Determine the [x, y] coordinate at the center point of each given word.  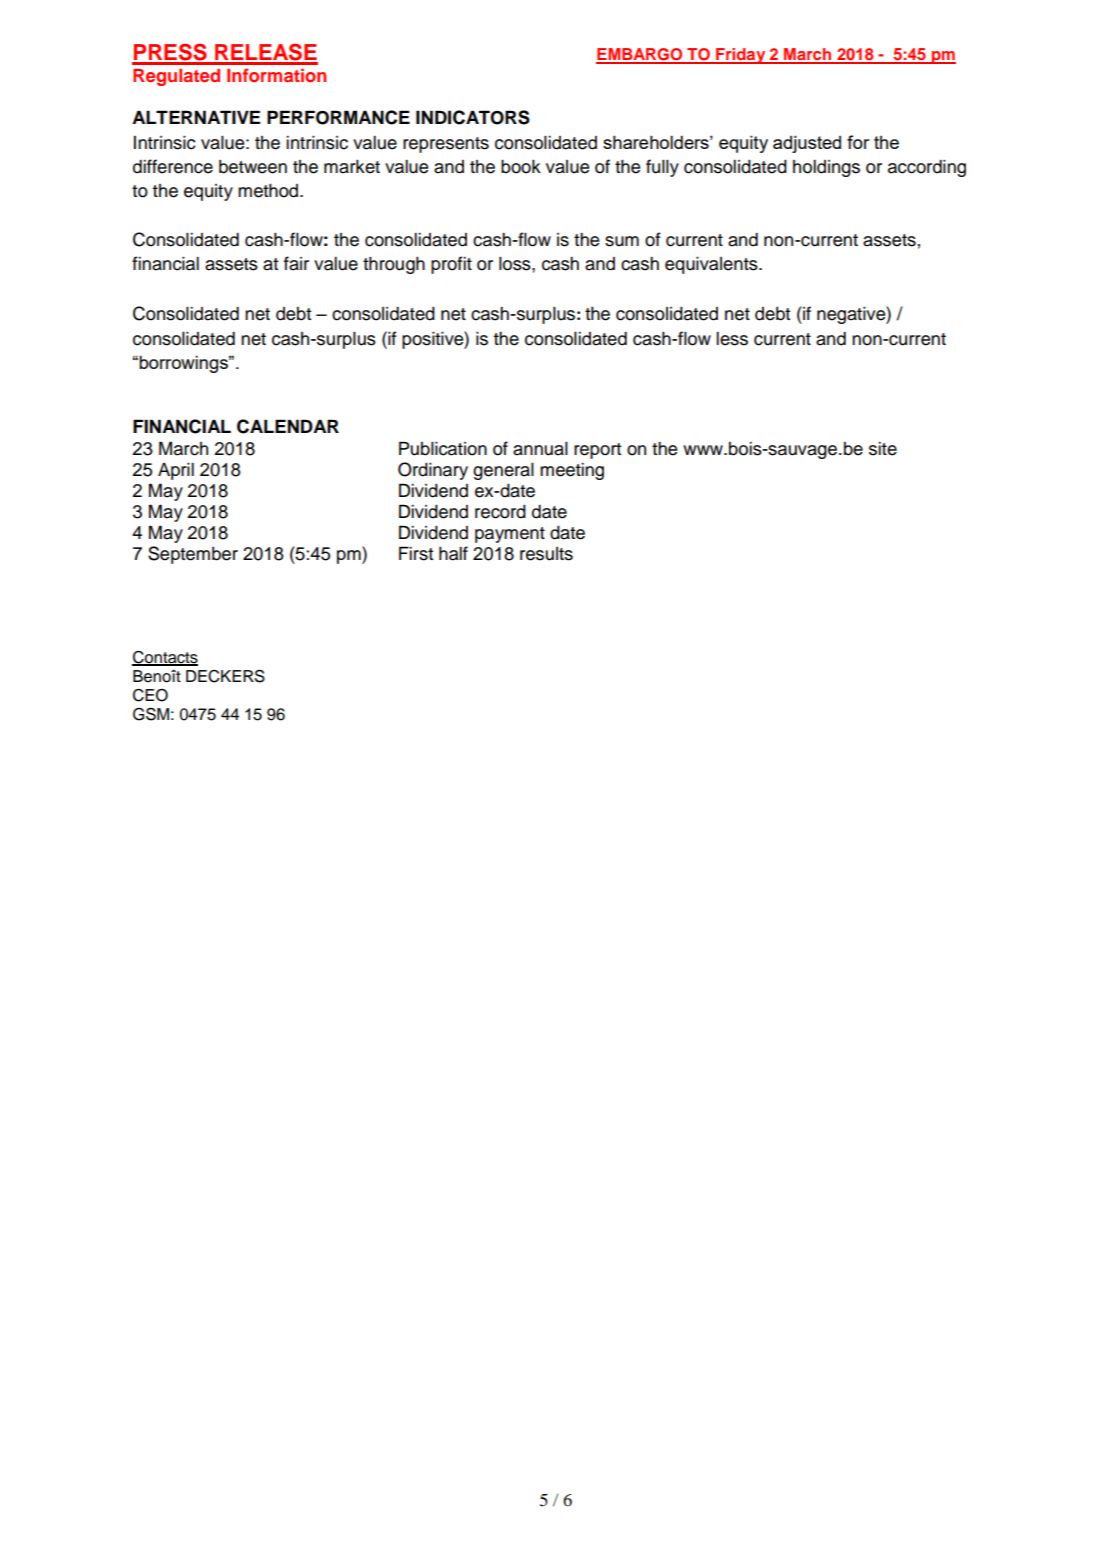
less [732, 339]
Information [276, 75]
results [546, 554]
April [176, 471]
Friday [741, 56]
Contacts [165, 658]
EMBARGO [640, 55]
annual [540, 449]
